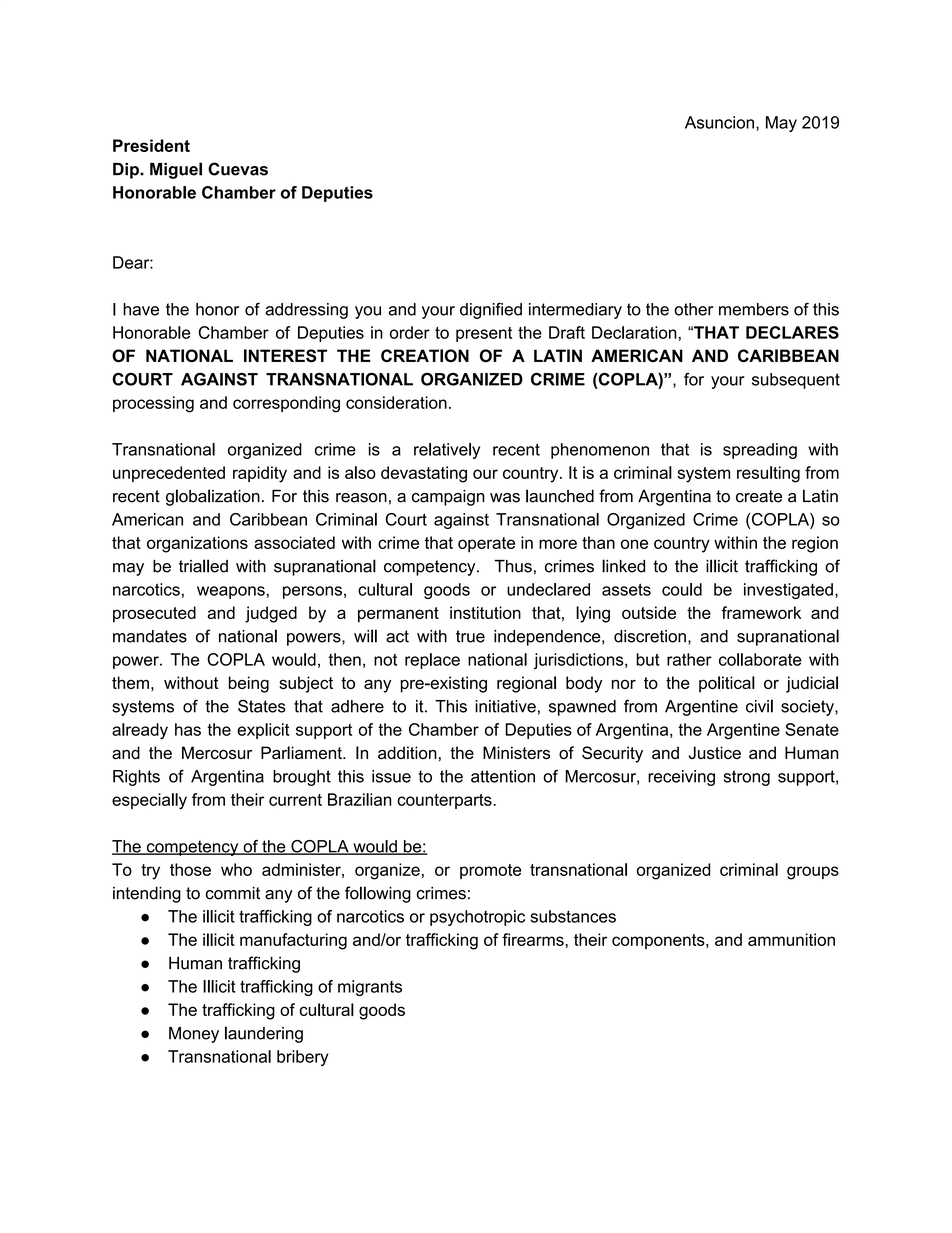 The image size is (952, 1233). What do you see at coordinates (754, 309) in the page?
I see `members` at bounding box center [754, 309].
